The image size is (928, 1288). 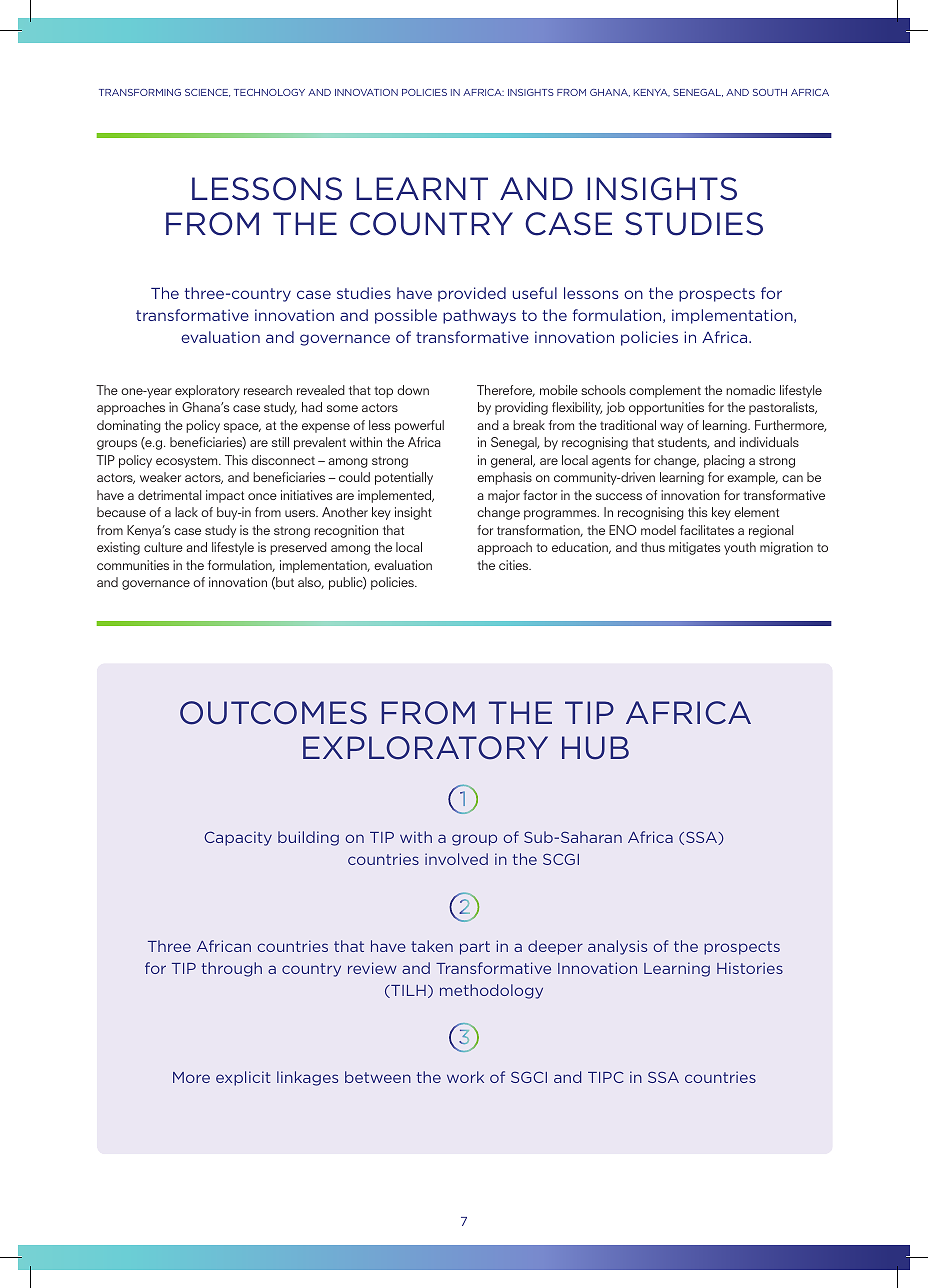 I want to click on Histories, so click(x=750, y=968).
